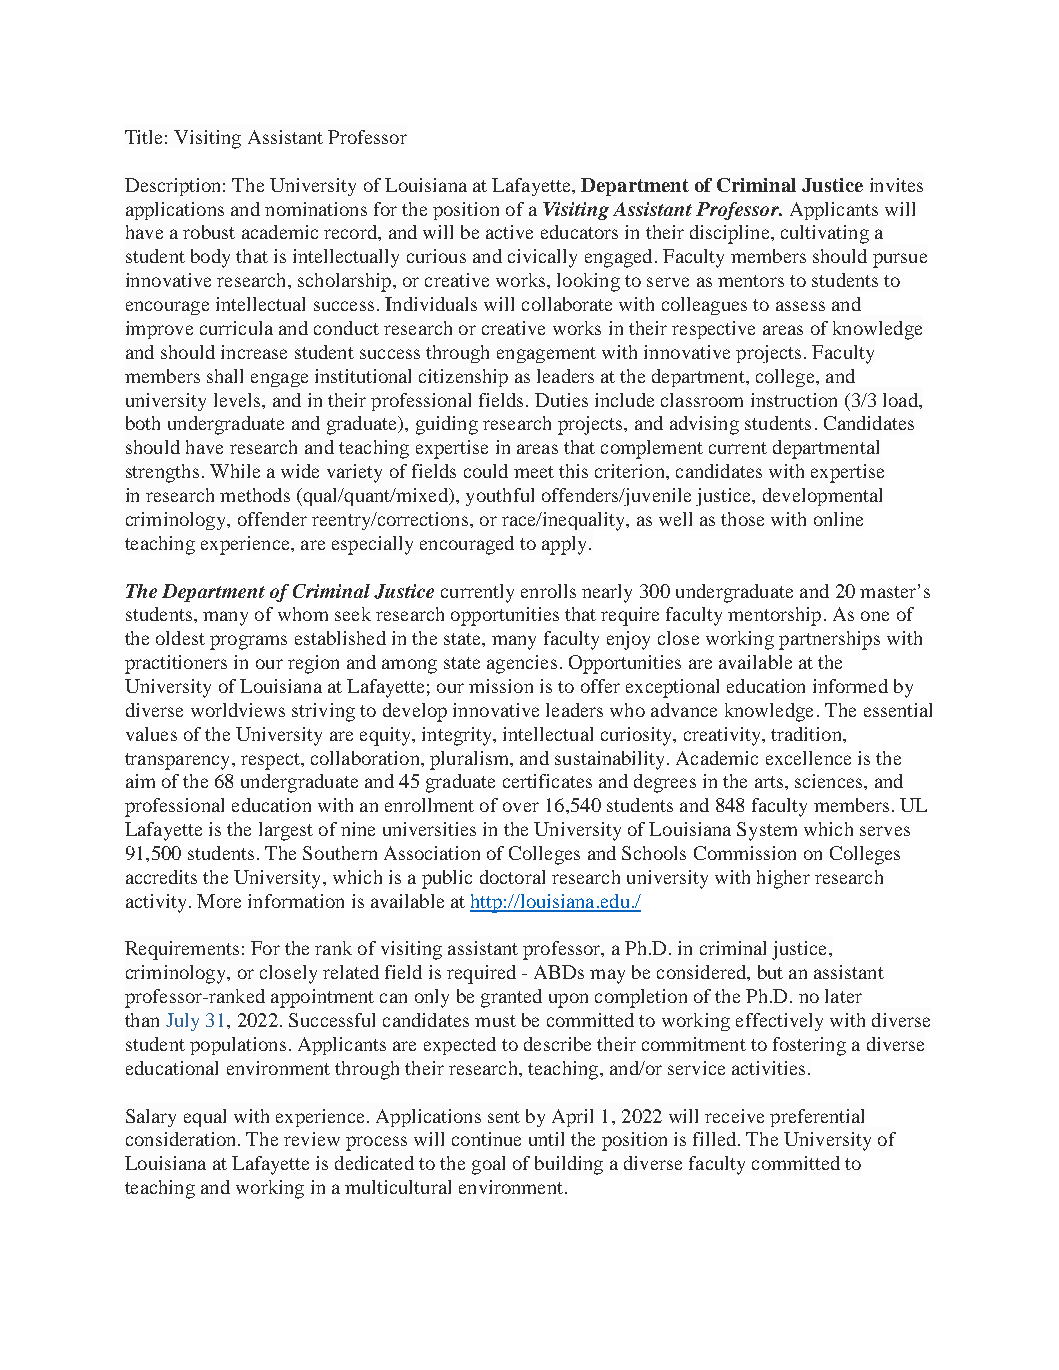 Image resolution: width=1059 pixels, height=1370 pixels. I want to click on goal, so click(488, 1165).
